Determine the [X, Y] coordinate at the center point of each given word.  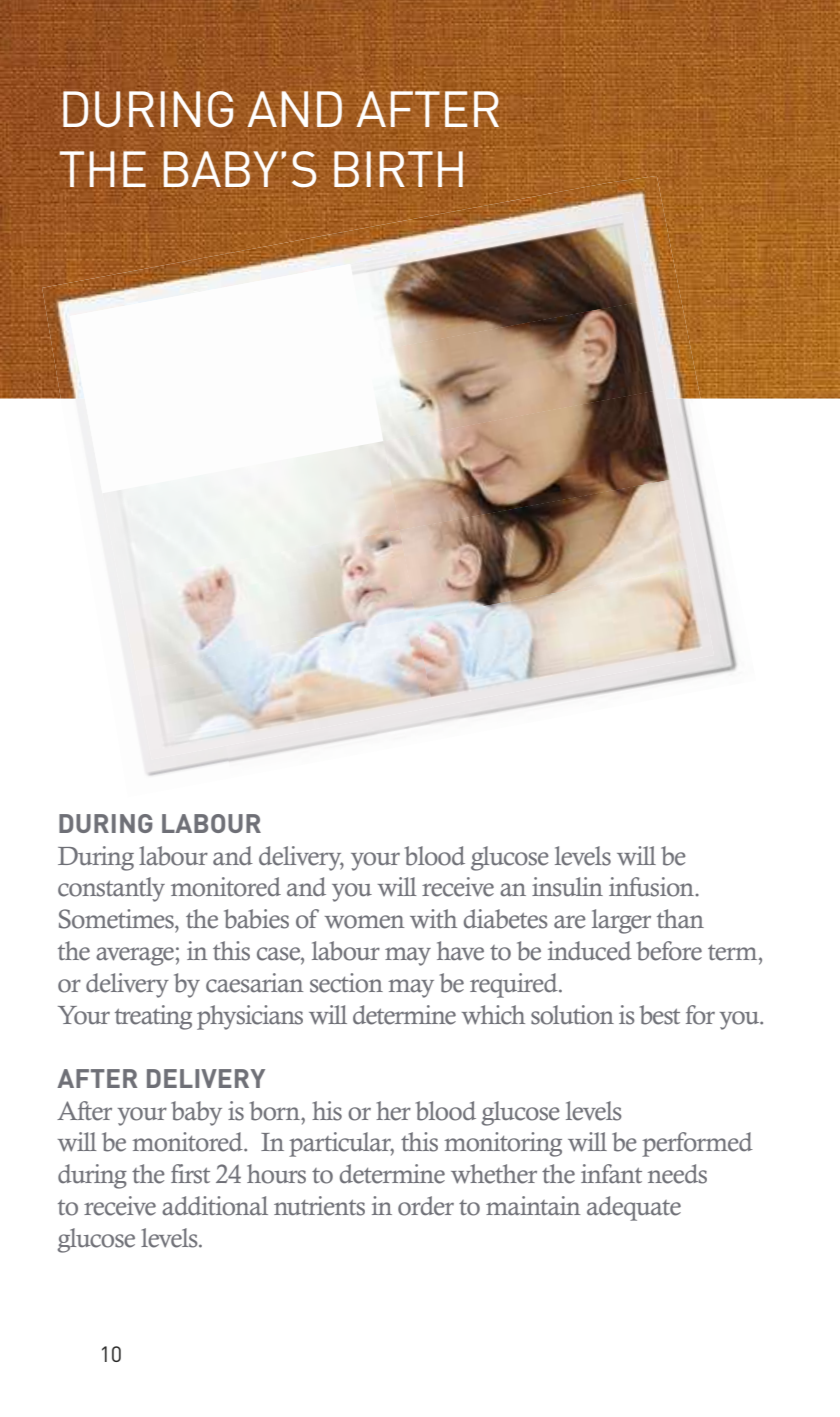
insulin [567, 887]
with [433, 919]
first [190, 1174]
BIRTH [398, 169]
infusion [653, 887]
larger [621, 921]
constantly [111, 889]
